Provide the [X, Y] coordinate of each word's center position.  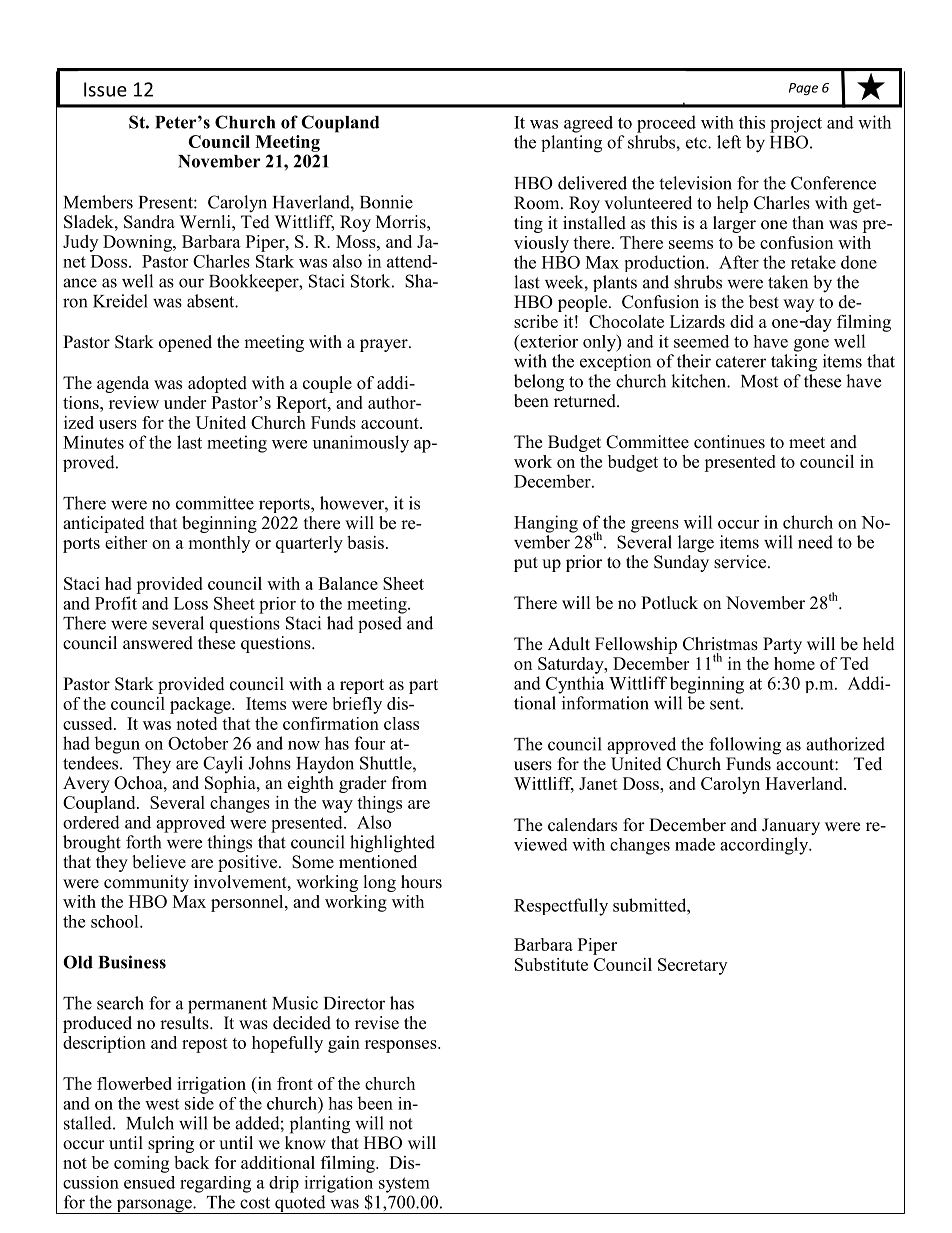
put [526, 564]
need [815, 542]
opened [185, 343]
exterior [548, 341]
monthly [219, 544]
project [796, 124]
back [191, 1162]
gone [811, 345]
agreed [588, 124]
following [745, 746]
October [198, 743]
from [409, 783]
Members [98, 202]
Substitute [551, 964]
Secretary [692, 966]
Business [132, 962]
